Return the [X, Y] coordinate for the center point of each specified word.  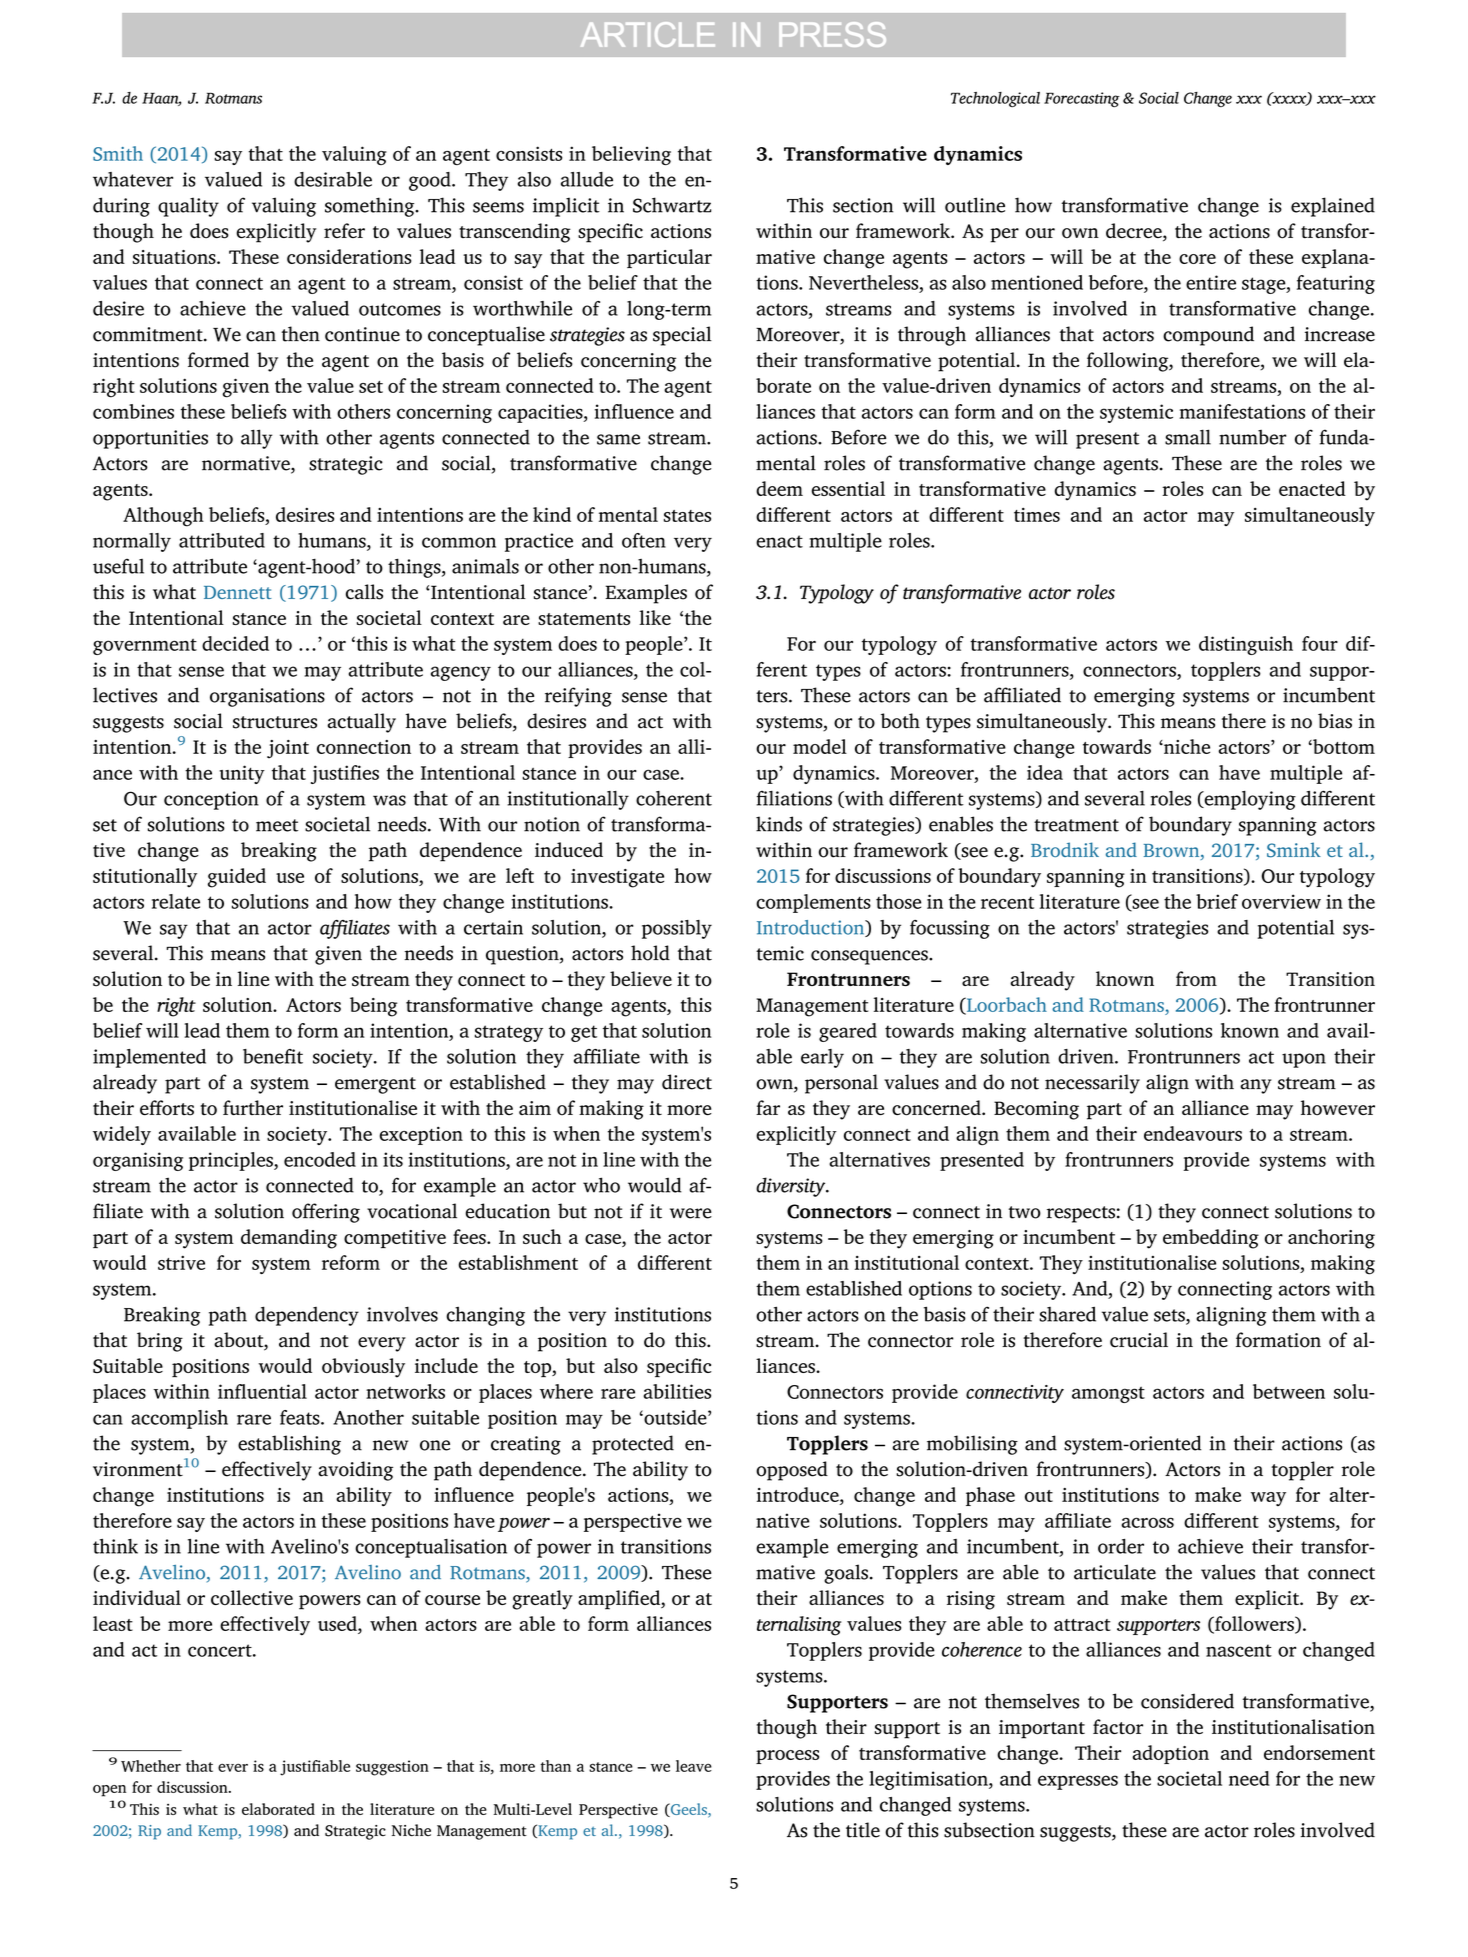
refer [344, 230]
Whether [151, 1766]
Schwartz [672, 205]
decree [1135, 232]
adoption [1171, 1754]
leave [694, 1766]
